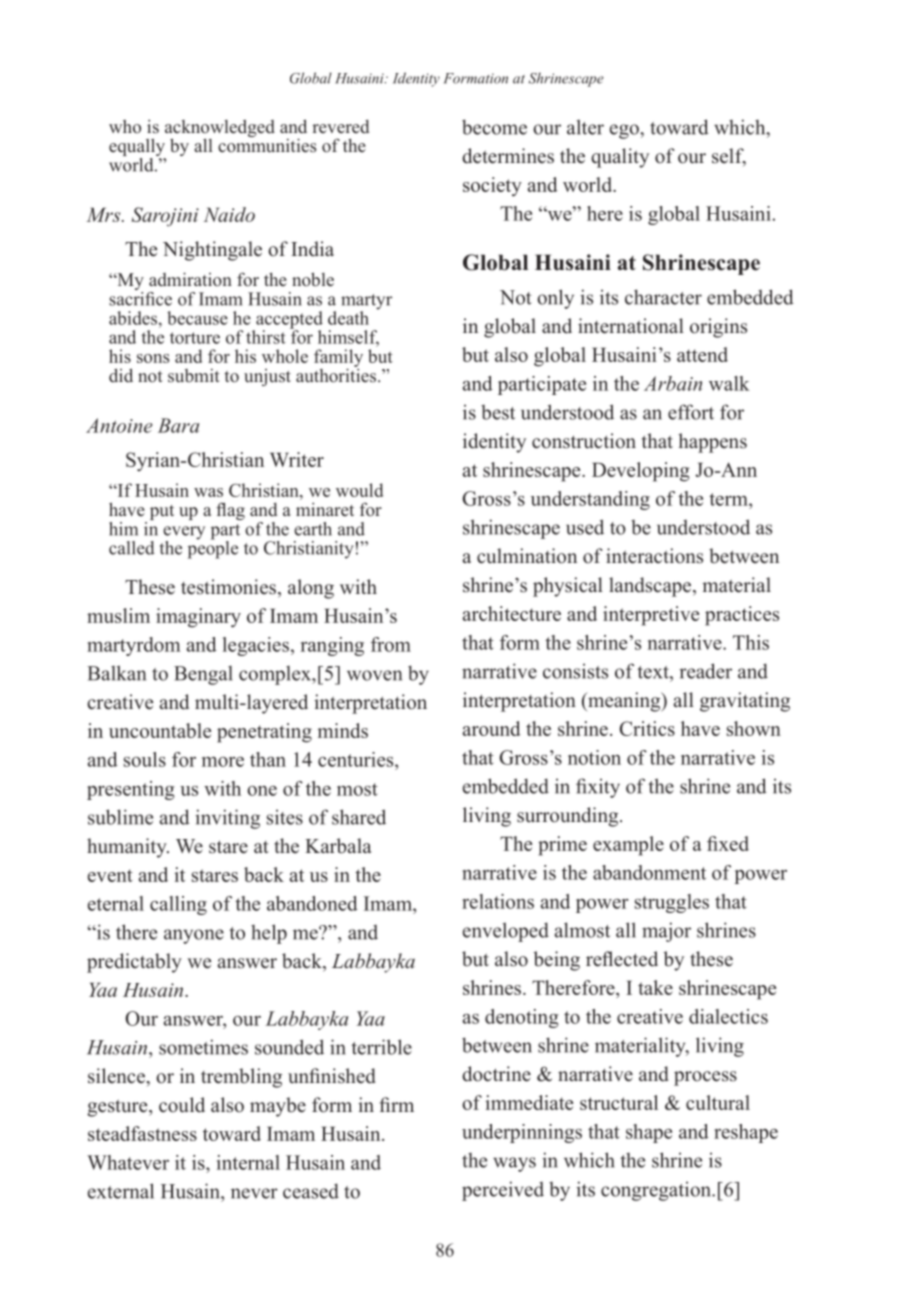 This document has height=1305, width=924. I want to click on Bengal, so click(203, 675).
